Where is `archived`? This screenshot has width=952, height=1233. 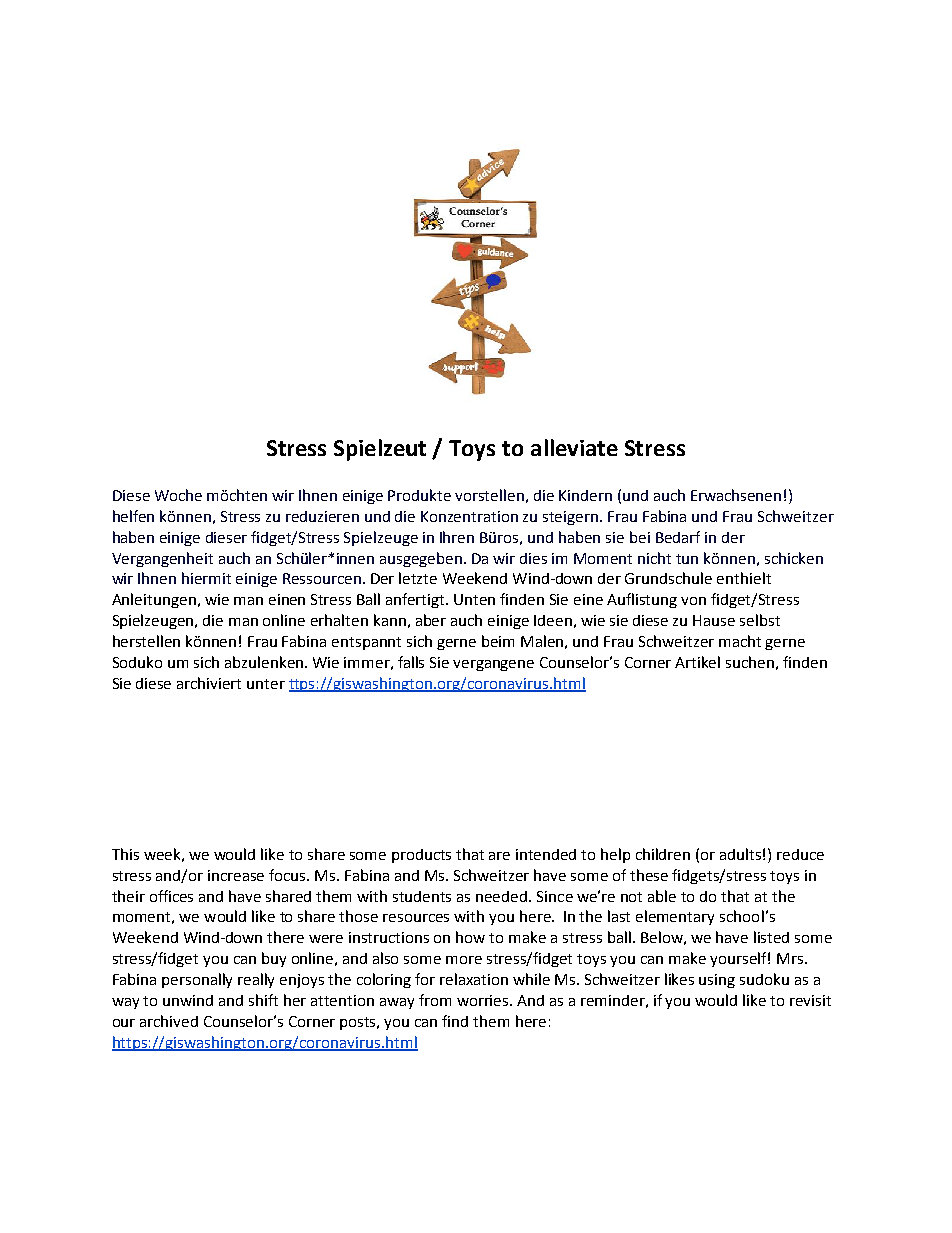 archived is located at coordinates (169, 1021).
